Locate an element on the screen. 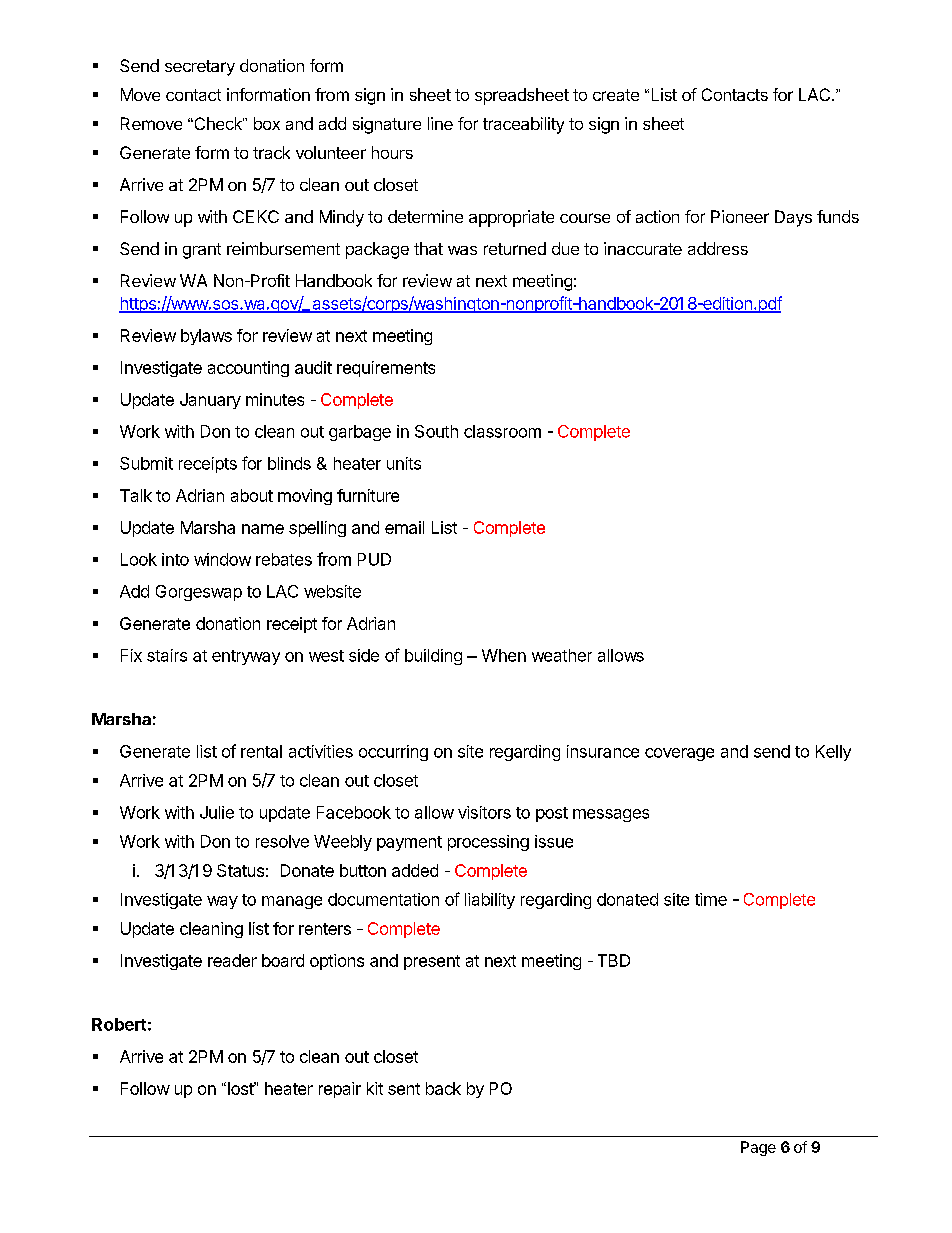 The image size is (952, 1233). back is located at coordinates (443, 1088).
